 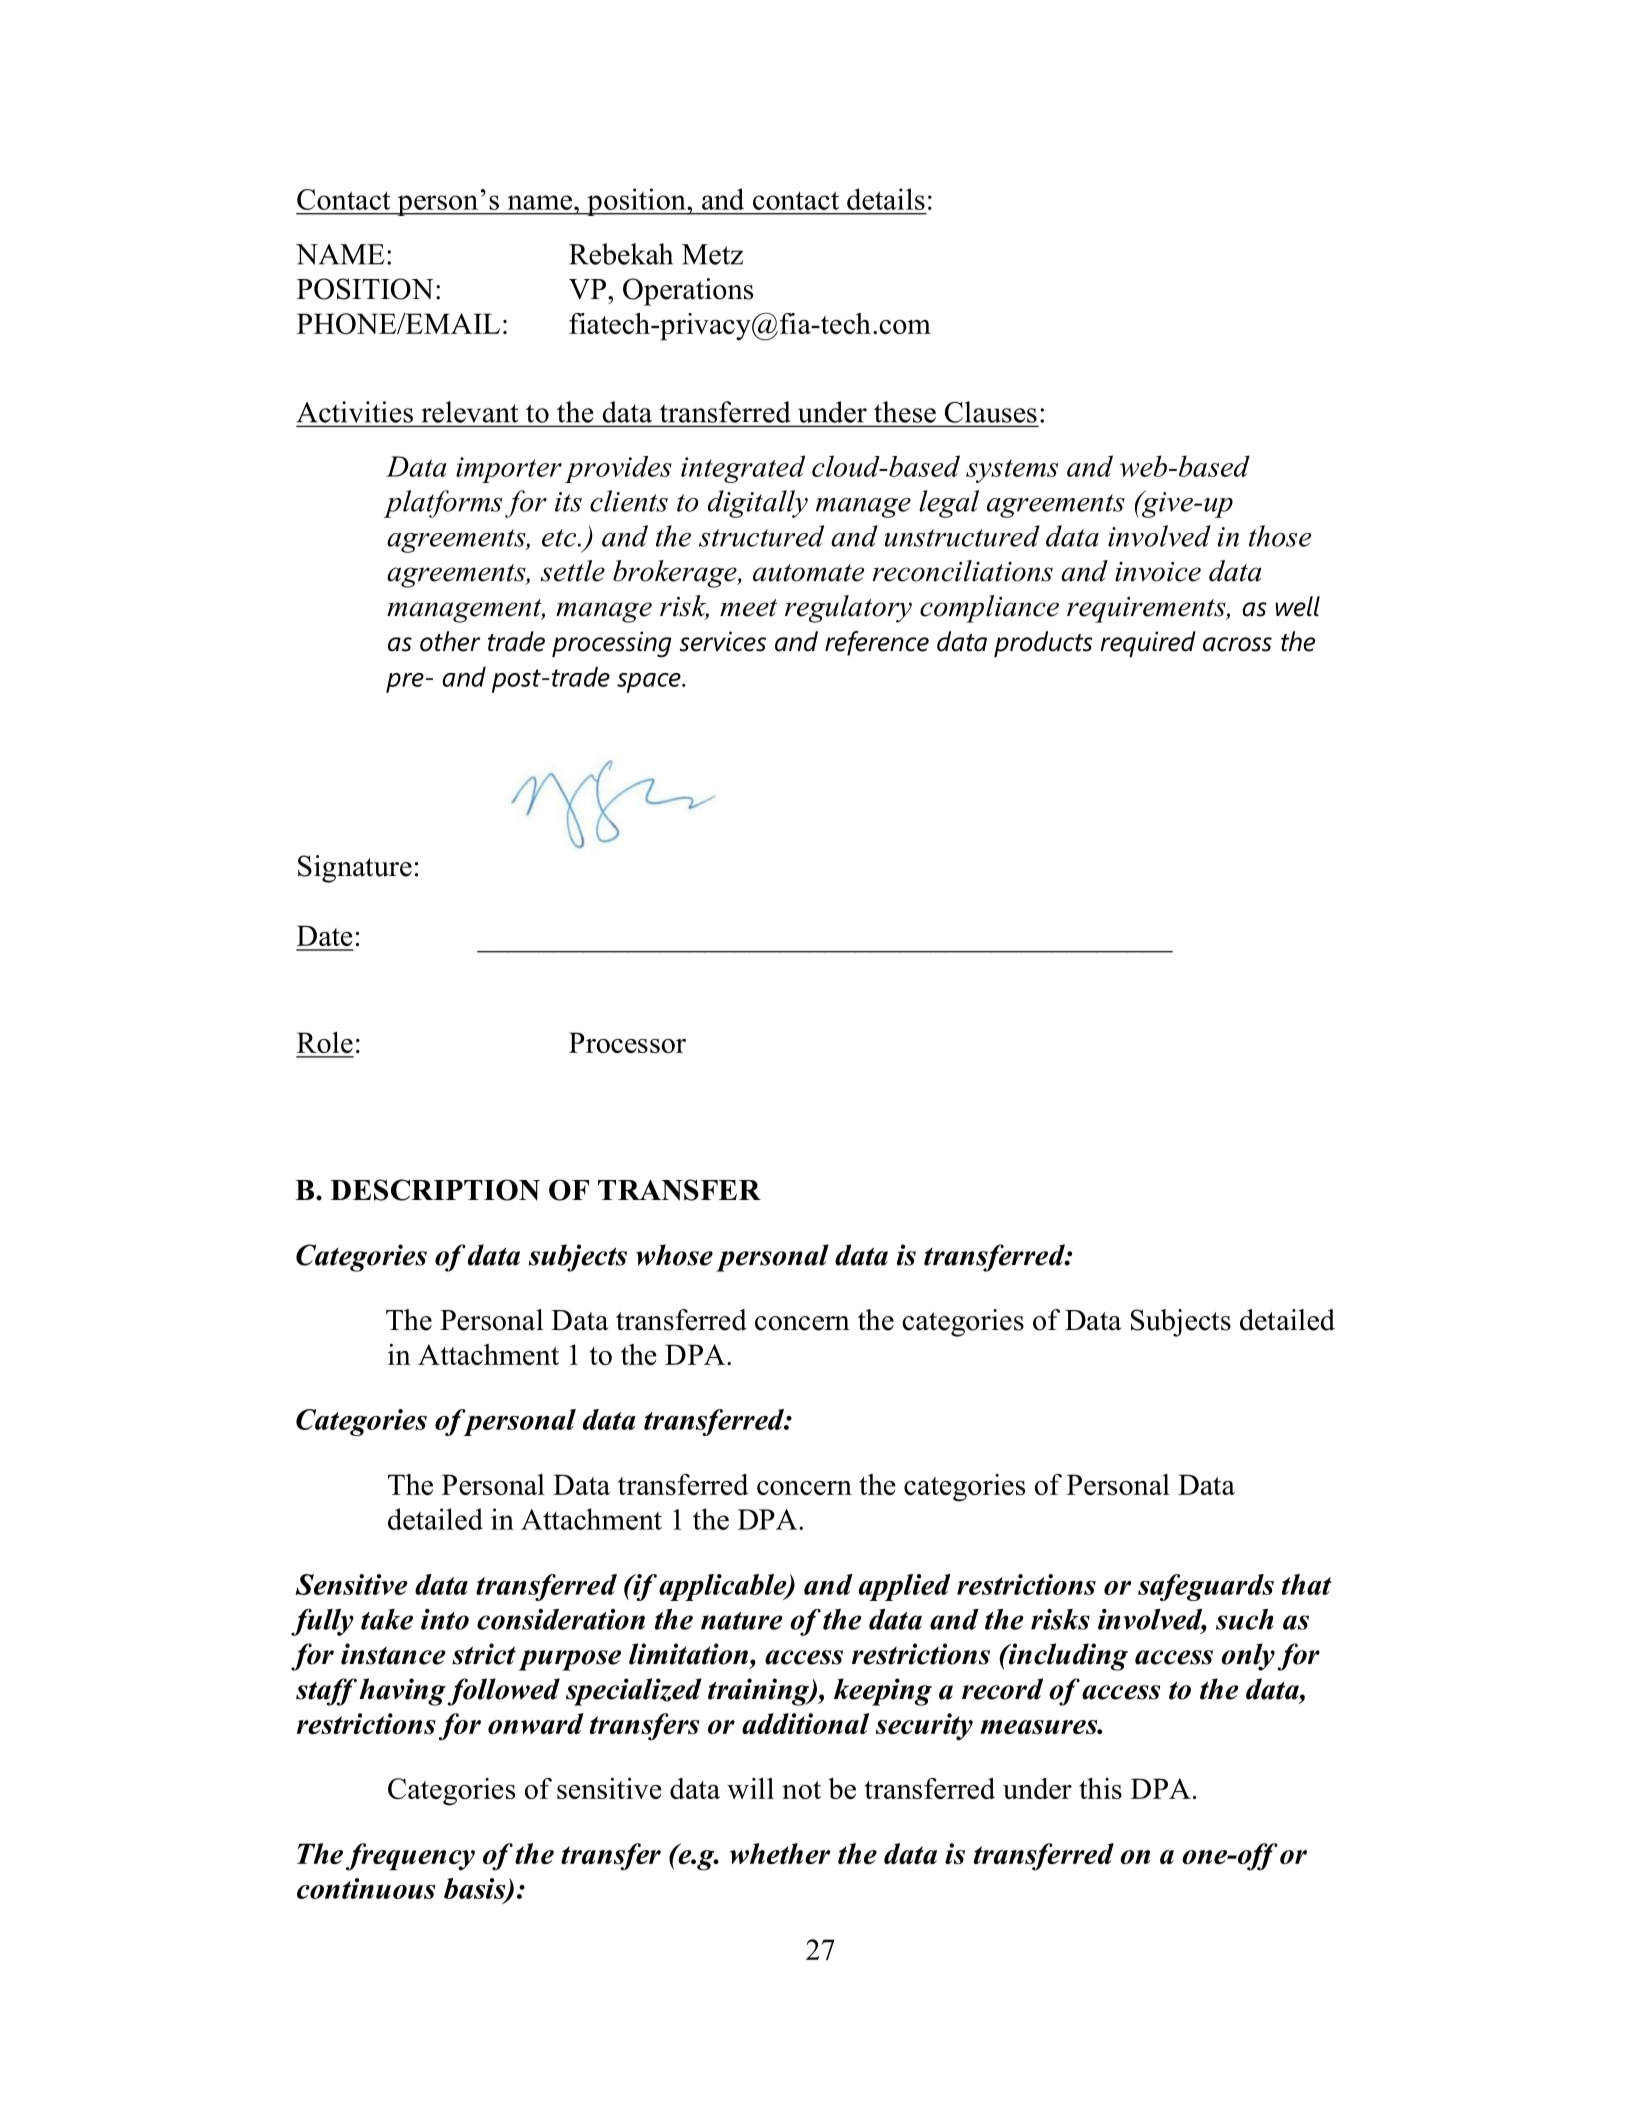 I want to click on Clauses, so click(x=991, y=412).
